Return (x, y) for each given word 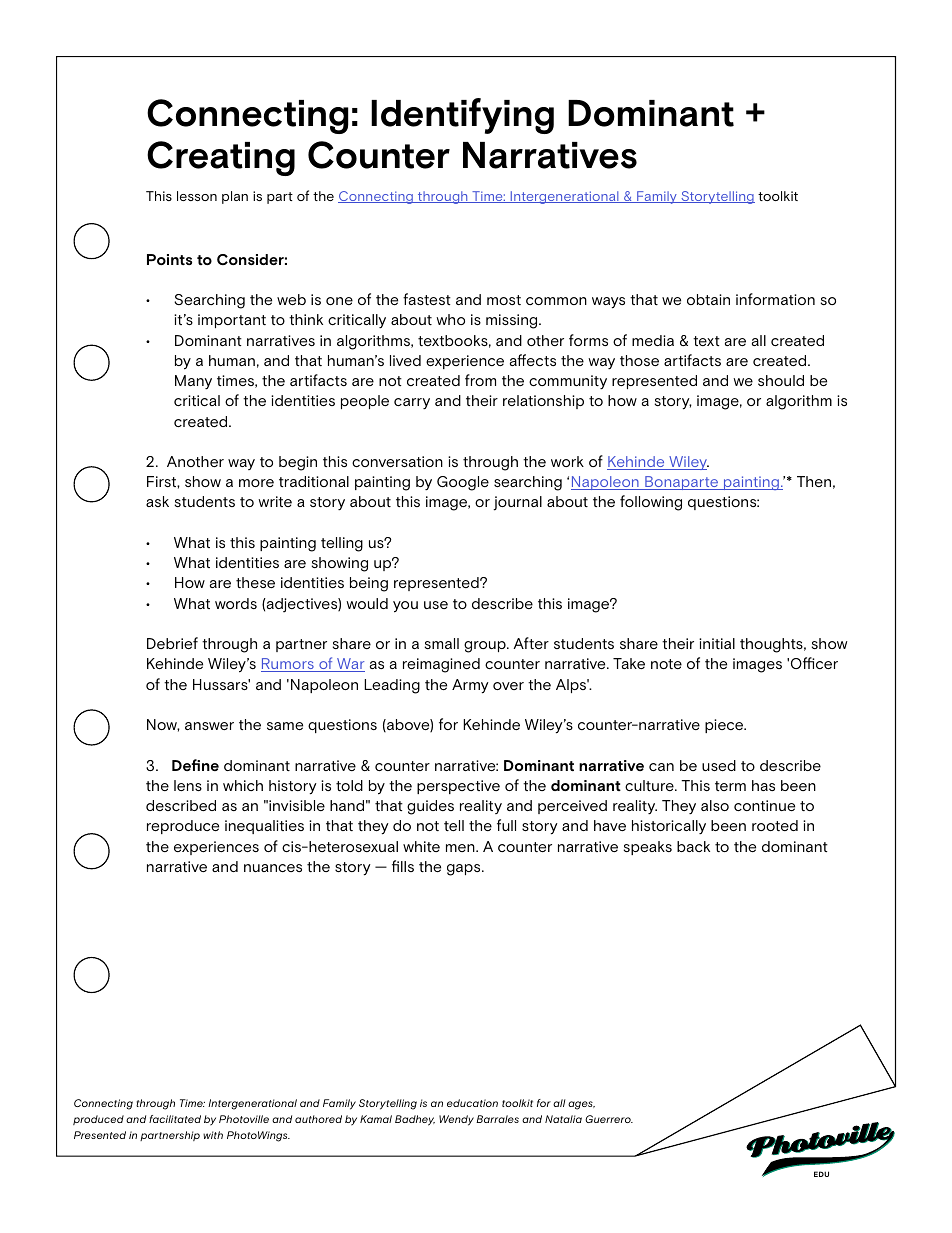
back (693, 846)
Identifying (462, 116)
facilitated (175, 1119)
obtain (708, 299)
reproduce (183, 827)
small (442, 643)
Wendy (456, 1120)
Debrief (172, 643)
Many (193, 382)
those (639, 360)
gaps (465, 870)
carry (412, 403)
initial (717, 643)
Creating (221, 158)
